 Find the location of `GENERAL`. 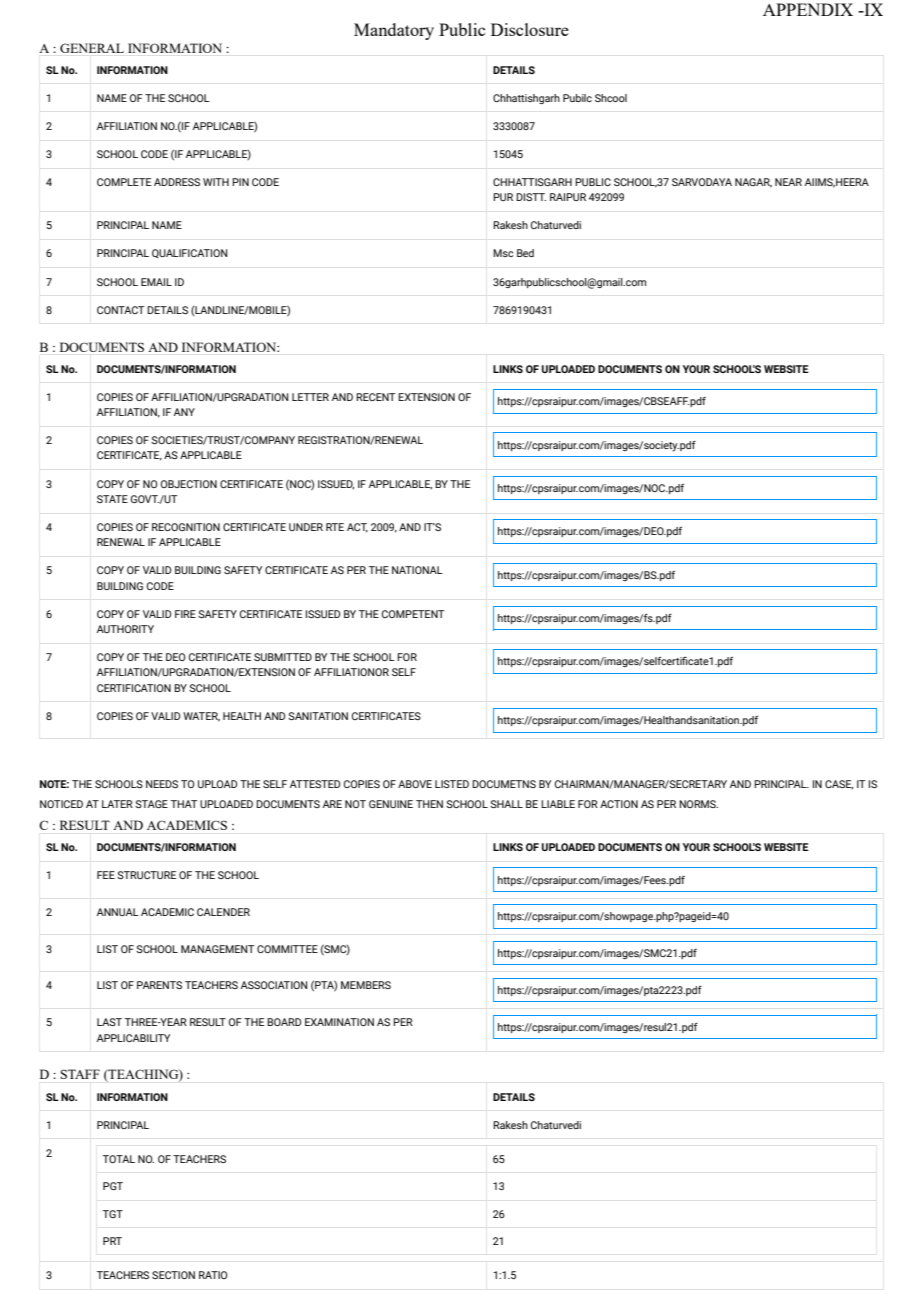

GENERAL is located at coordinates (92, 48).
